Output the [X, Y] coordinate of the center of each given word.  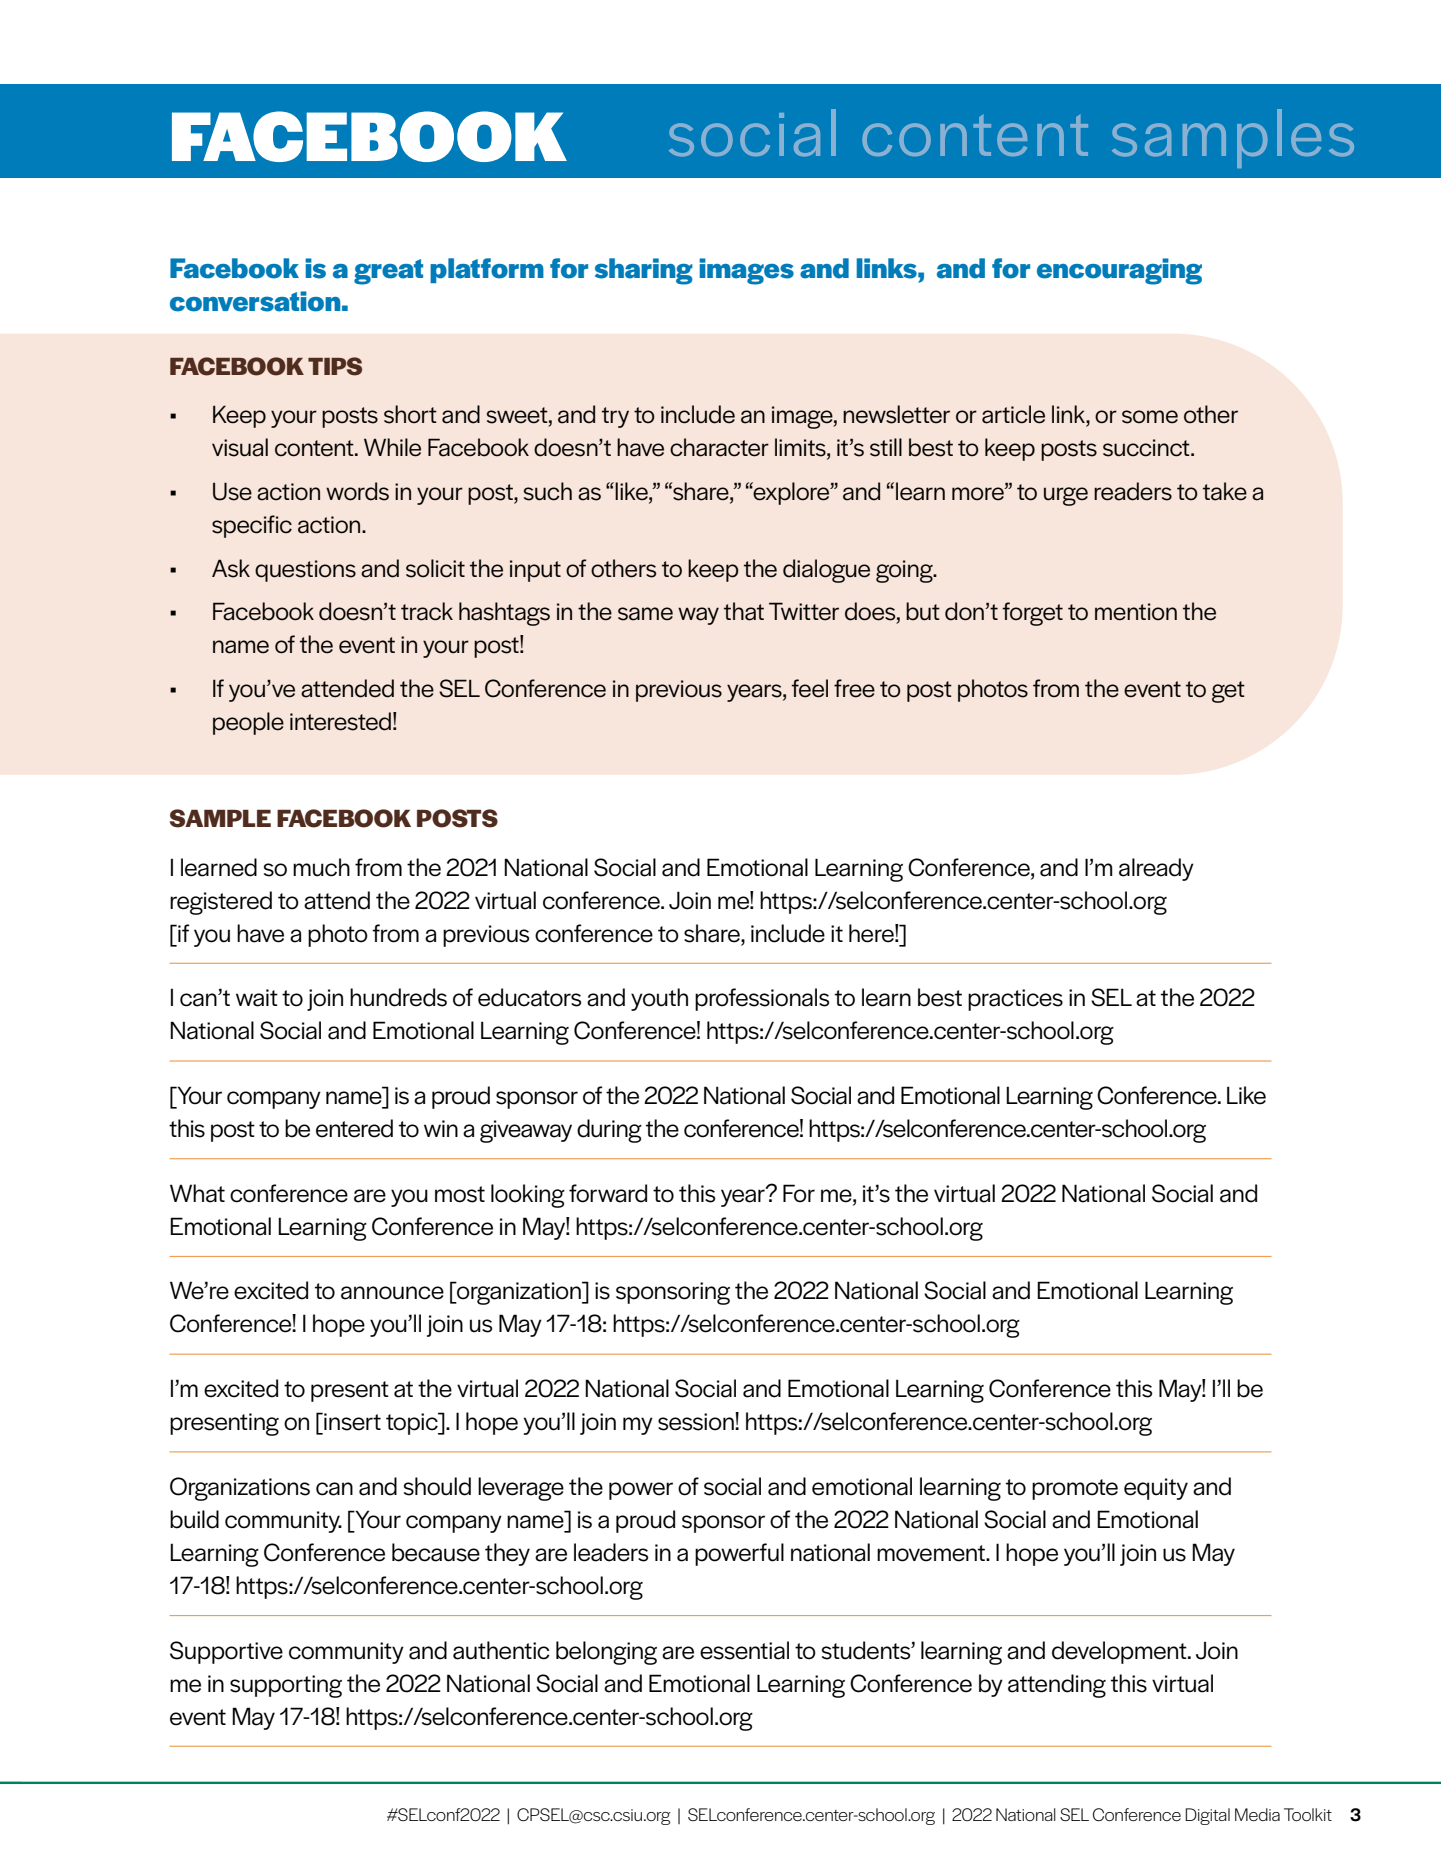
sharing [644, 271]
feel [809, 688]
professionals [762, 999]
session [697, 1421]
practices [1015, 1000]
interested [340, 721]
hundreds [398, 997]
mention [1136, 612]
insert [351, 1422]
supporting [286, 1686]
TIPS [335, 366]
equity [1156, 1489]
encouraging [1119, 271]
